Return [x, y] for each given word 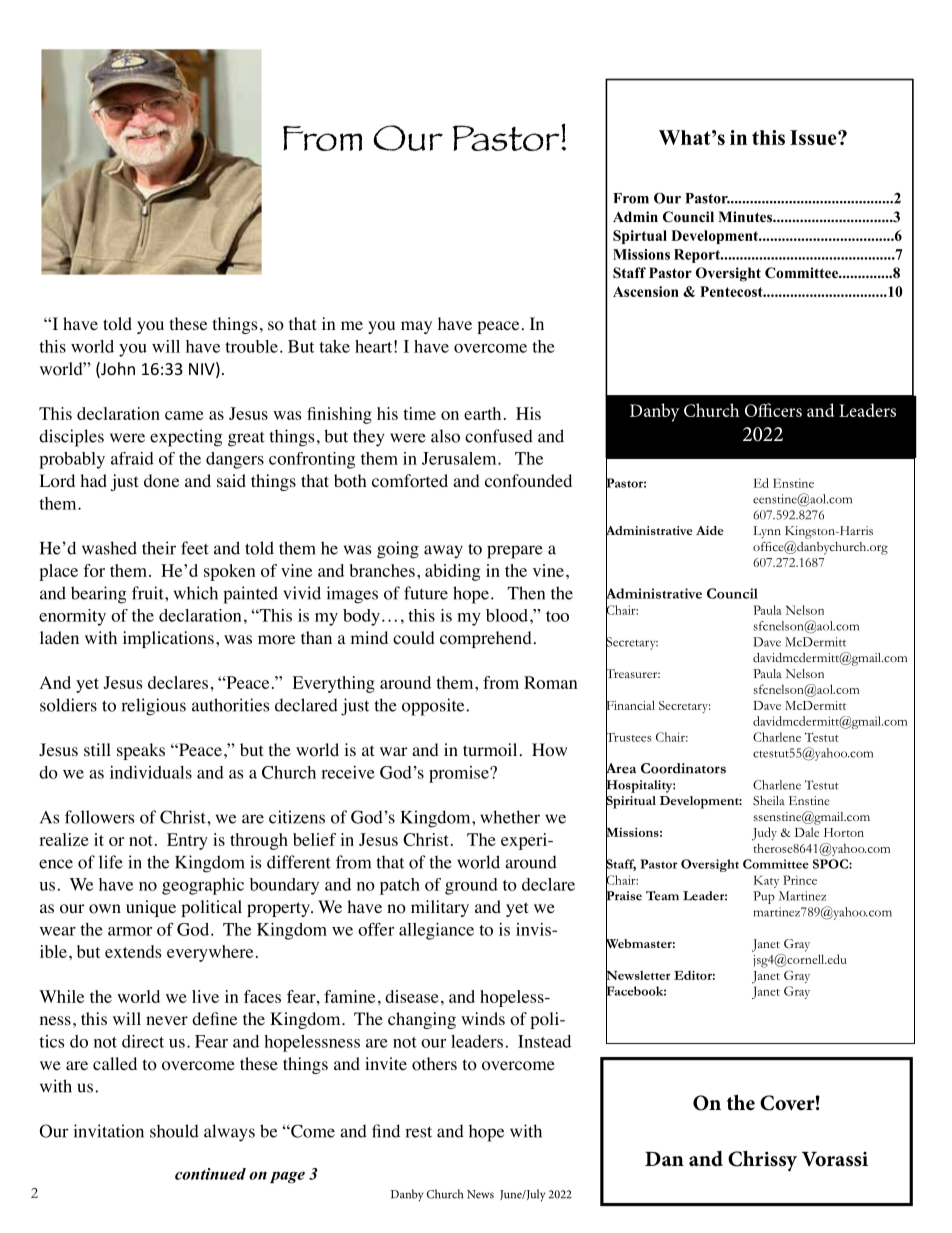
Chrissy [762, 1161]
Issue [814, 137]
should [174, 1131]
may [416, 327]
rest [418, 1132]
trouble [251, 346]
